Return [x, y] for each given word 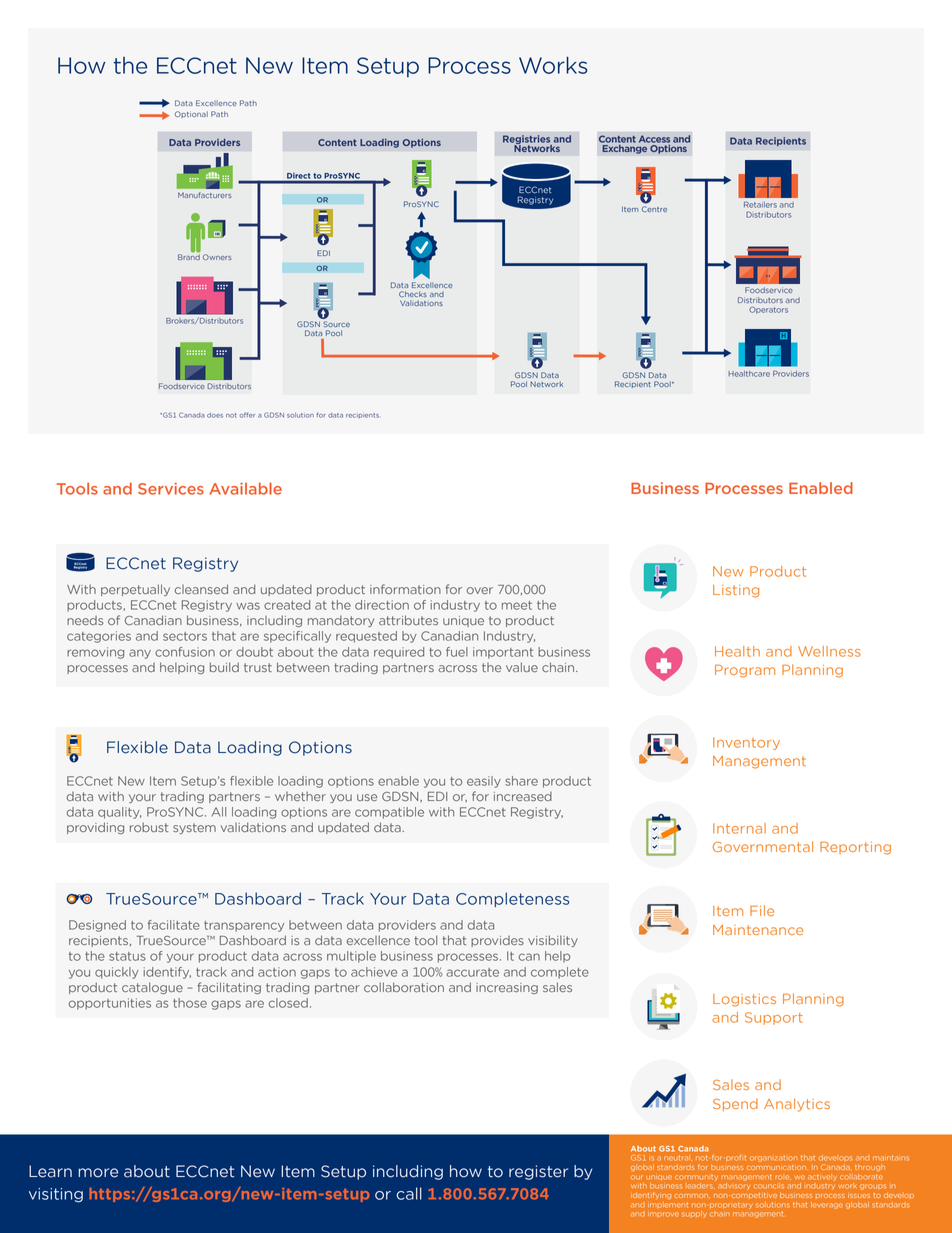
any [140, 654]
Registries [527, 140]
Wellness [829, 651]
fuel [457, 652]
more [98, 1173]
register [538, 1172]
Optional [191, 114]
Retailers [760, 205]
